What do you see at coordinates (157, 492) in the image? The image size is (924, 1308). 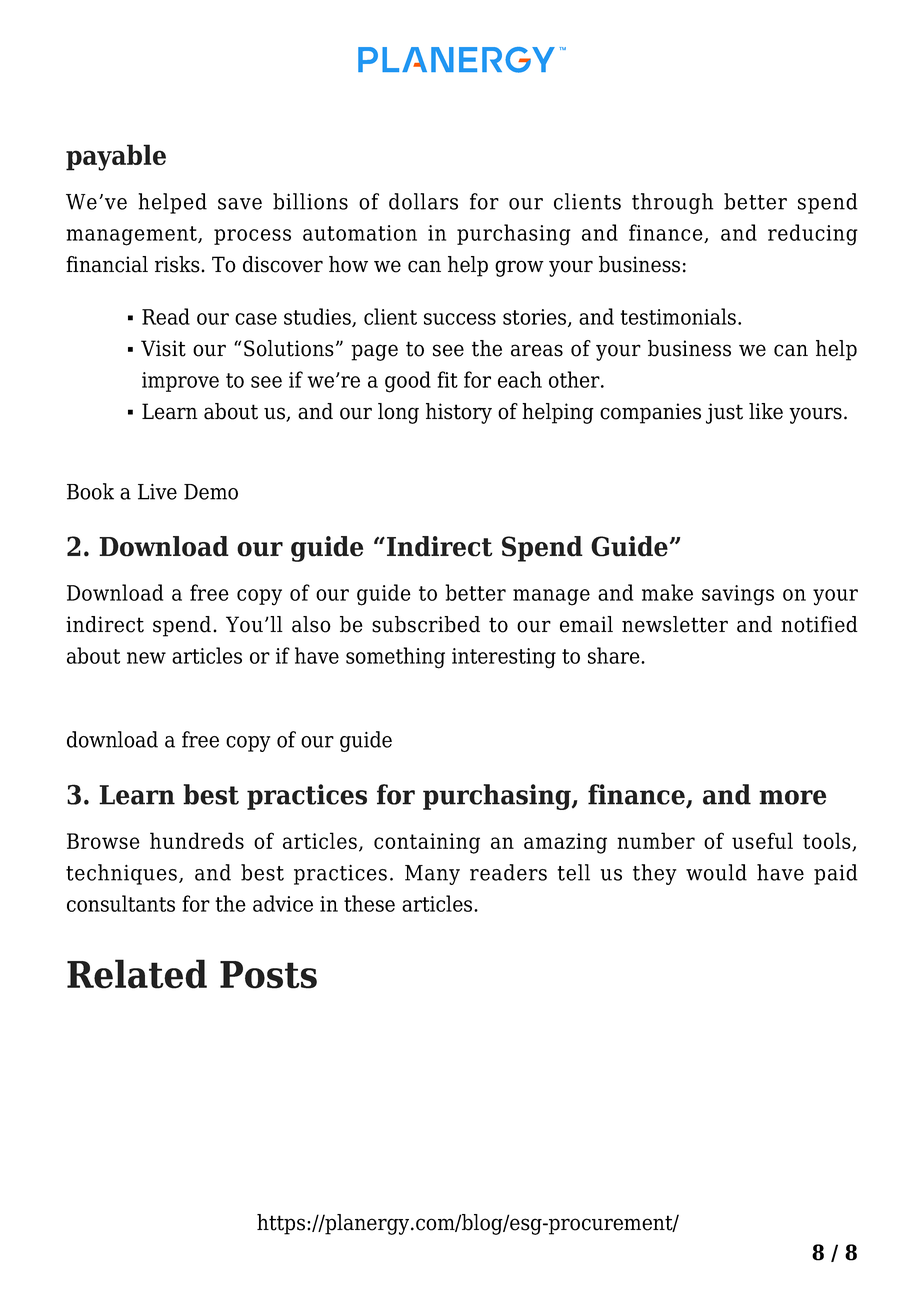 I see `Live` at bounding box center [157, 492].
